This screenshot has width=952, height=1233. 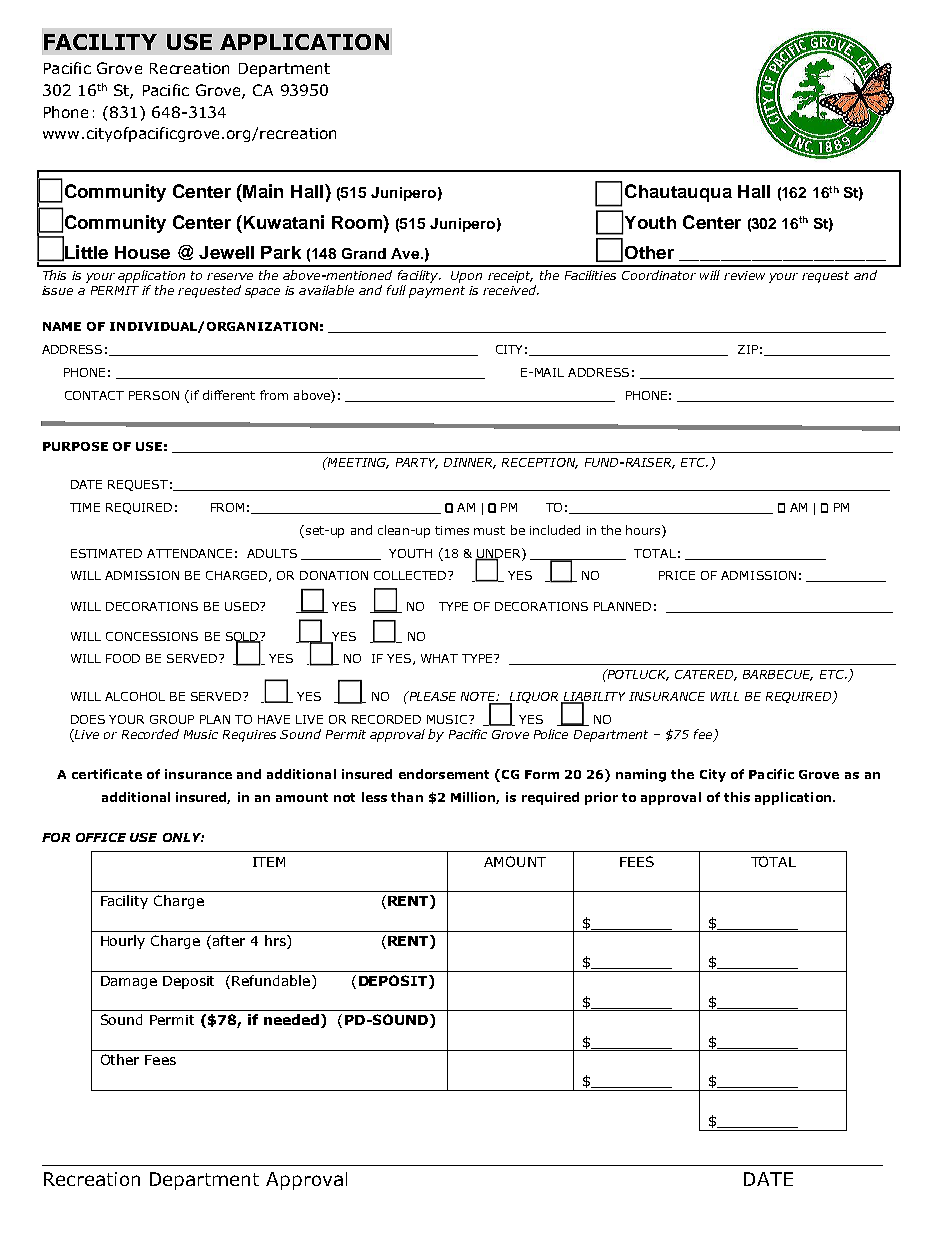 What do you see at coordinates (601, 798) in the screenshot?
I see `prior` at bounding box center [601, 798].
